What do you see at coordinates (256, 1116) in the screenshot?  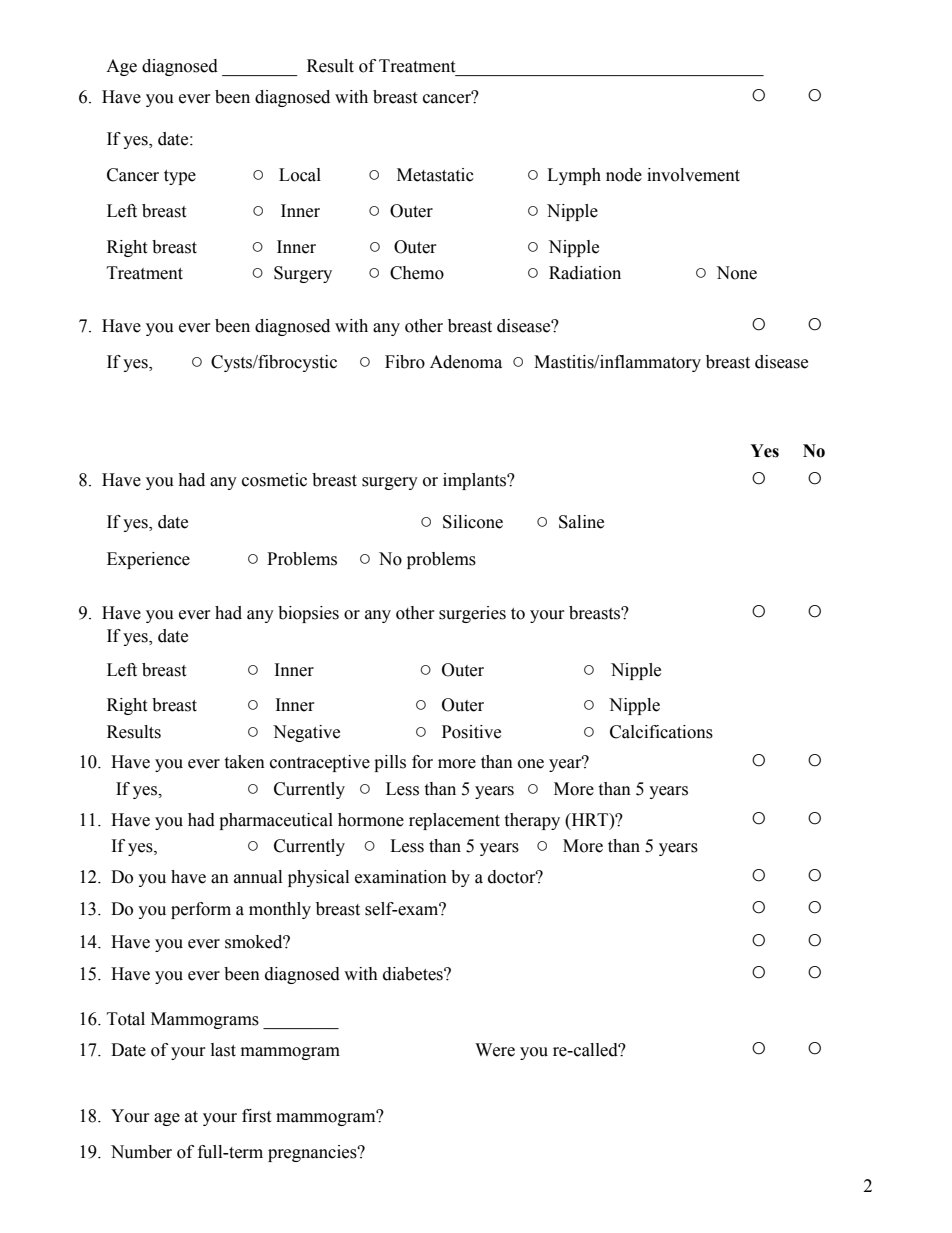 I see `first` at bounding box center [256, 1116].
